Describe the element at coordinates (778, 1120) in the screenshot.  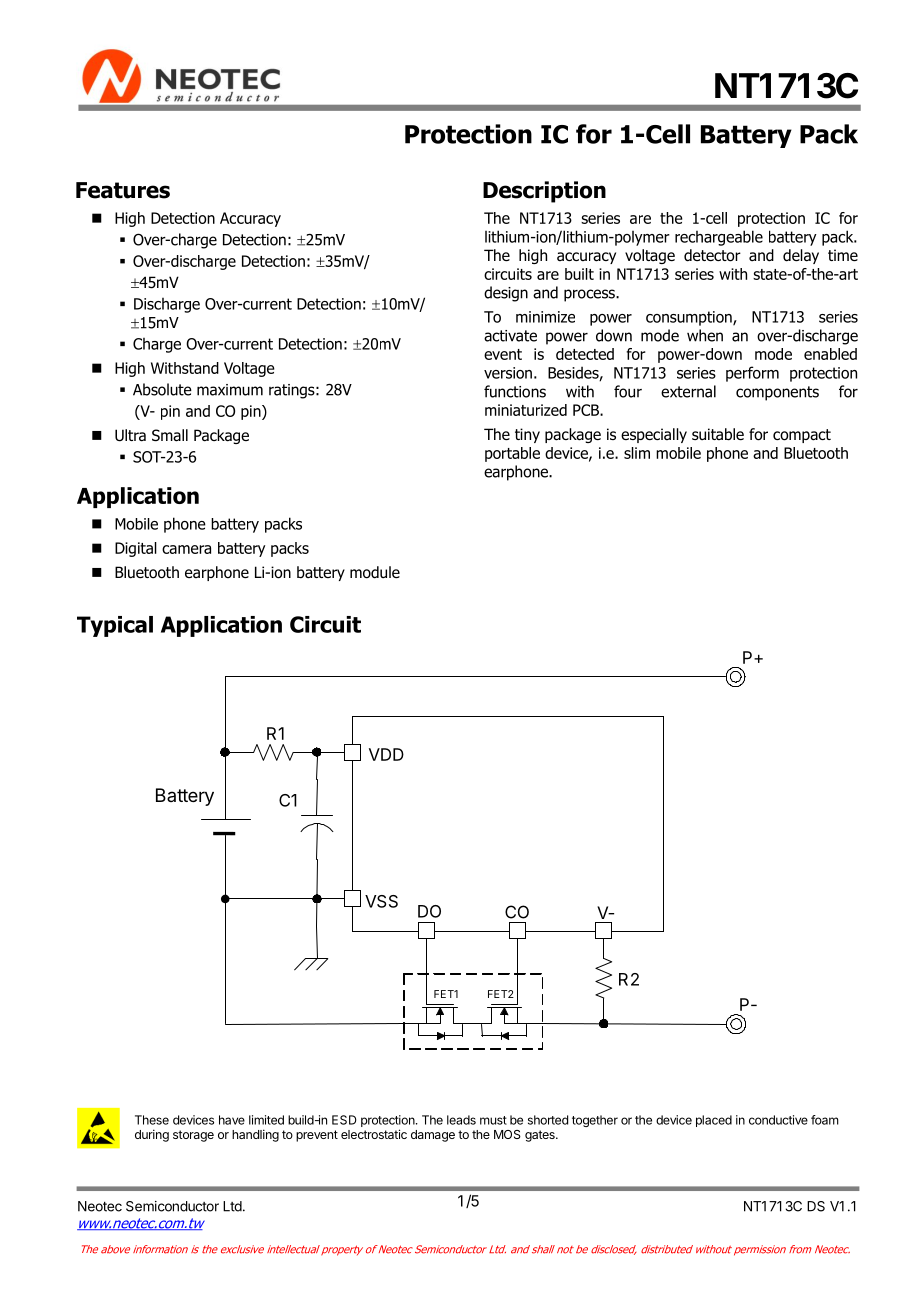
I see `conductive` at that location.
